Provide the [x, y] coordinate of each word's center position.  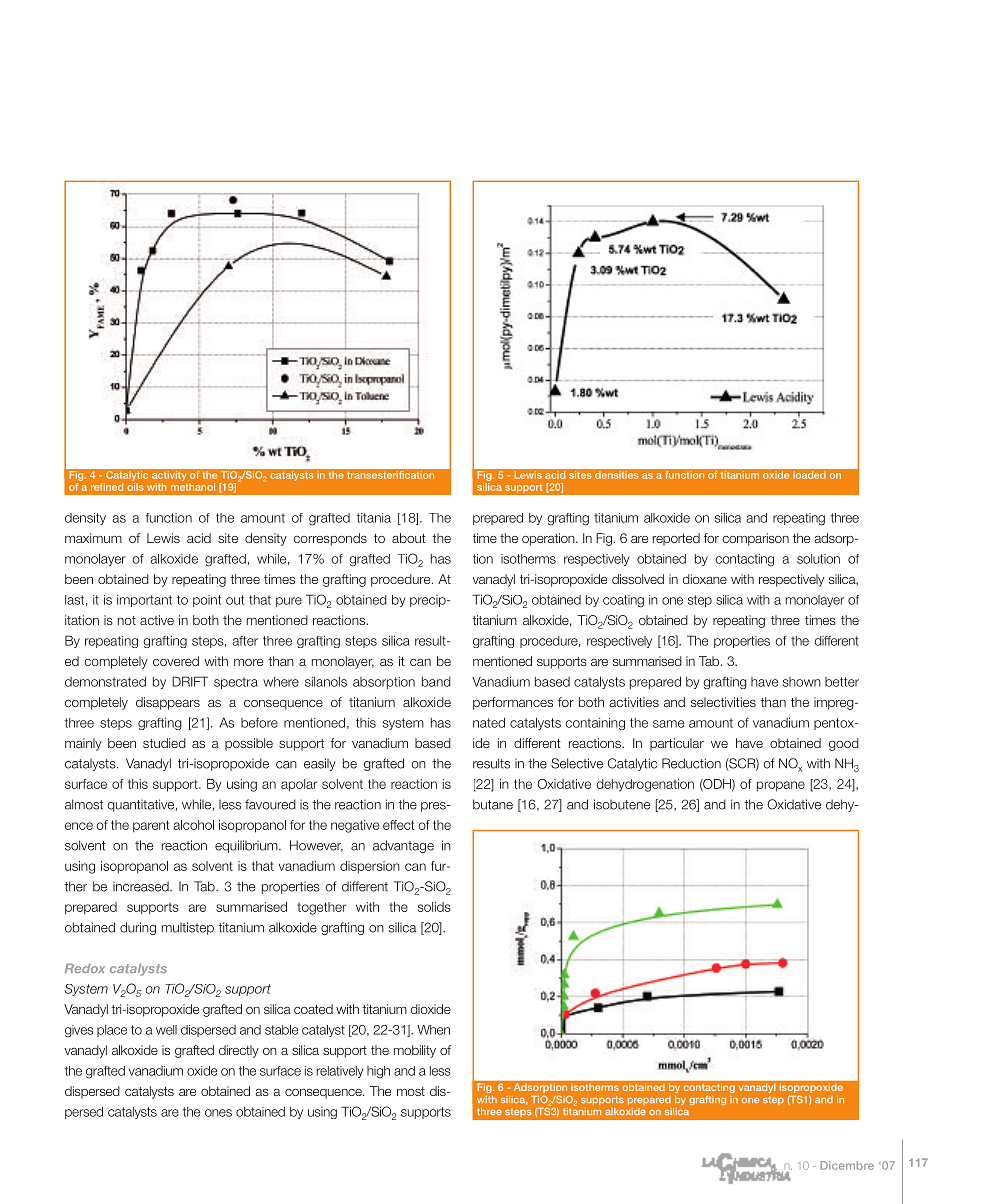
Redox [85, 968]
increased [142, 886]
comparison [755, 539]
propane [781, 786]
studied [164, 743]
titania [373, 518]
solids [434, 907]
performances [513, 703]
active [157, 620]
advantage [403, 846]
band [436, 682]
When [433, 1030]
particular [677, 744]
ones [218, 1113]
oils [135, 487]
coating [623, 601]
